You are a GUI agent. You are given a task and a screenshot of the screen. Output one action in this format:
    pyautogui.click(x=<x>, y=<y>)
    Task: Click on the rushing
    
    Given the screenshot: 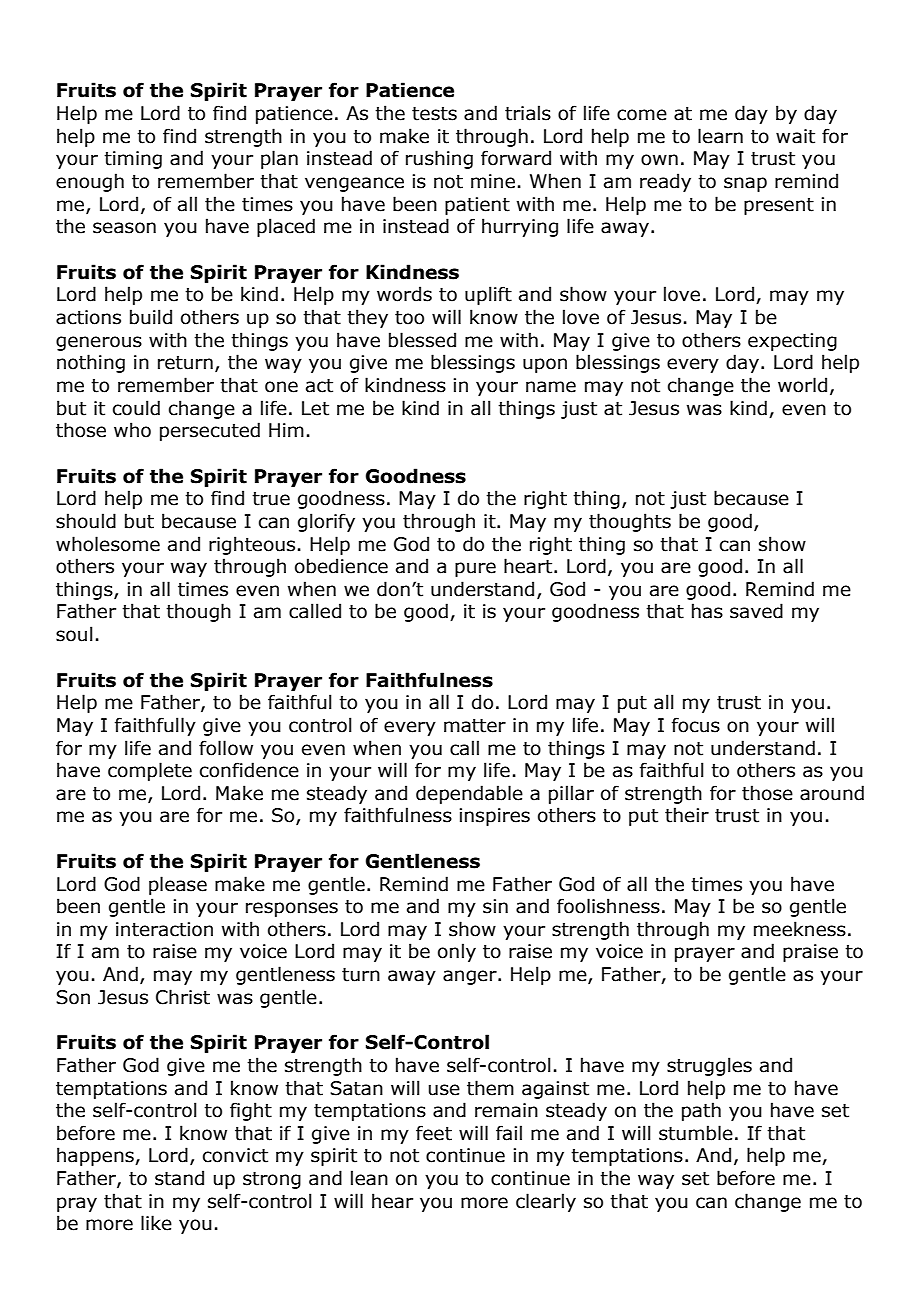 What is the action you would take?
    pyautogui.click(x=439, y=159)
